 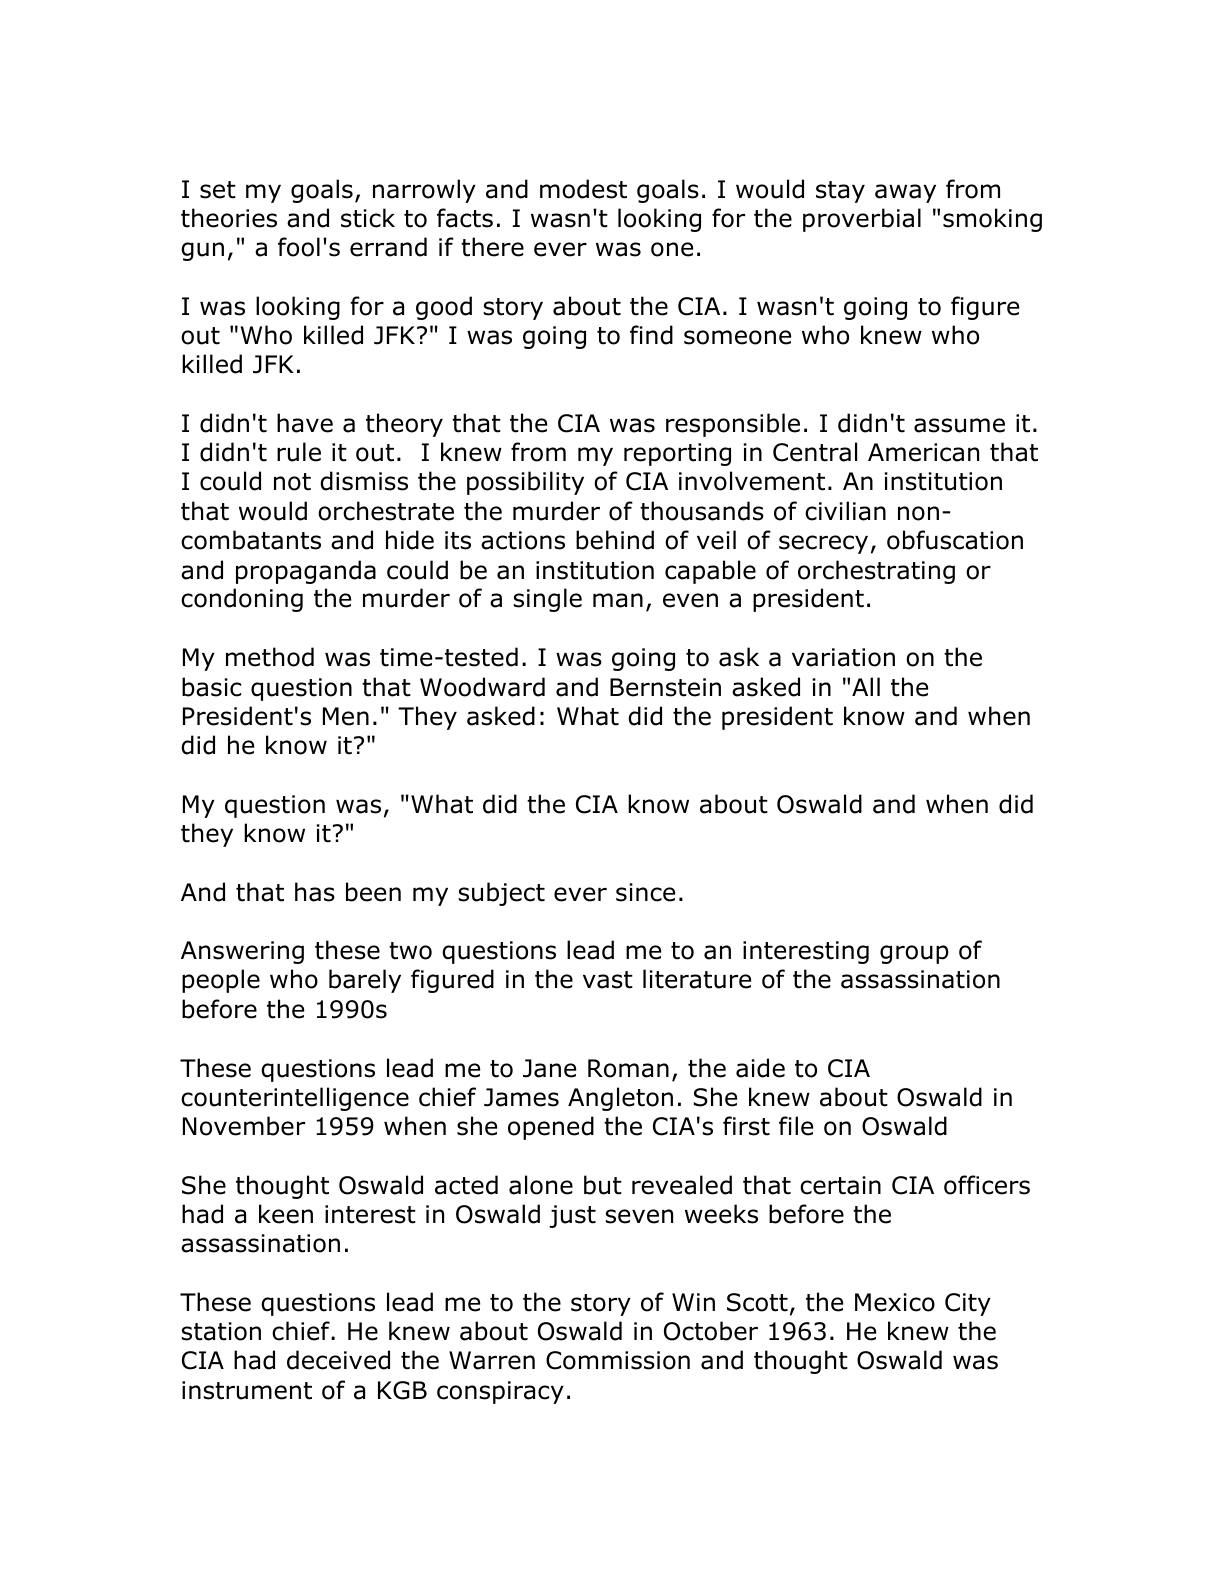 I want to click on proverbial, so click(x=862, y=220).
